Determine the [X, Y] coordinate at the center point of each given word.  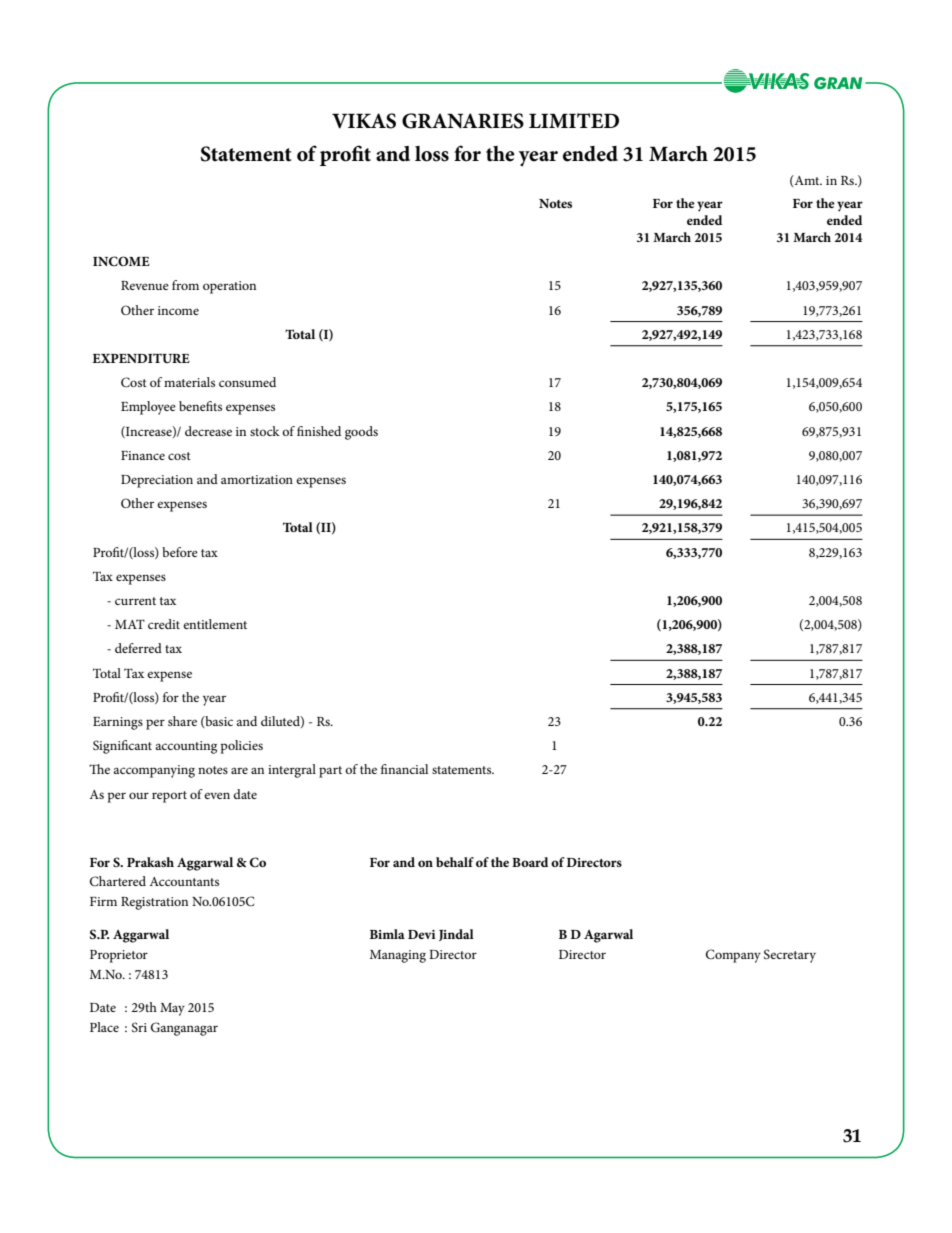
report [169, 797]
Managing [398, 956]
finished [319, 431]
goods [361, 433]
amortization [257, 479]
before [180, 552]
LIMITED [574, 120]
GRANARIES [463, 121]
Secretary [790, 956]
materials [189, 382]
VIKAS [364, 121]
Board [530, 862]
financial [404, 769]
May [172, 1009]
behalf [455, 862]
